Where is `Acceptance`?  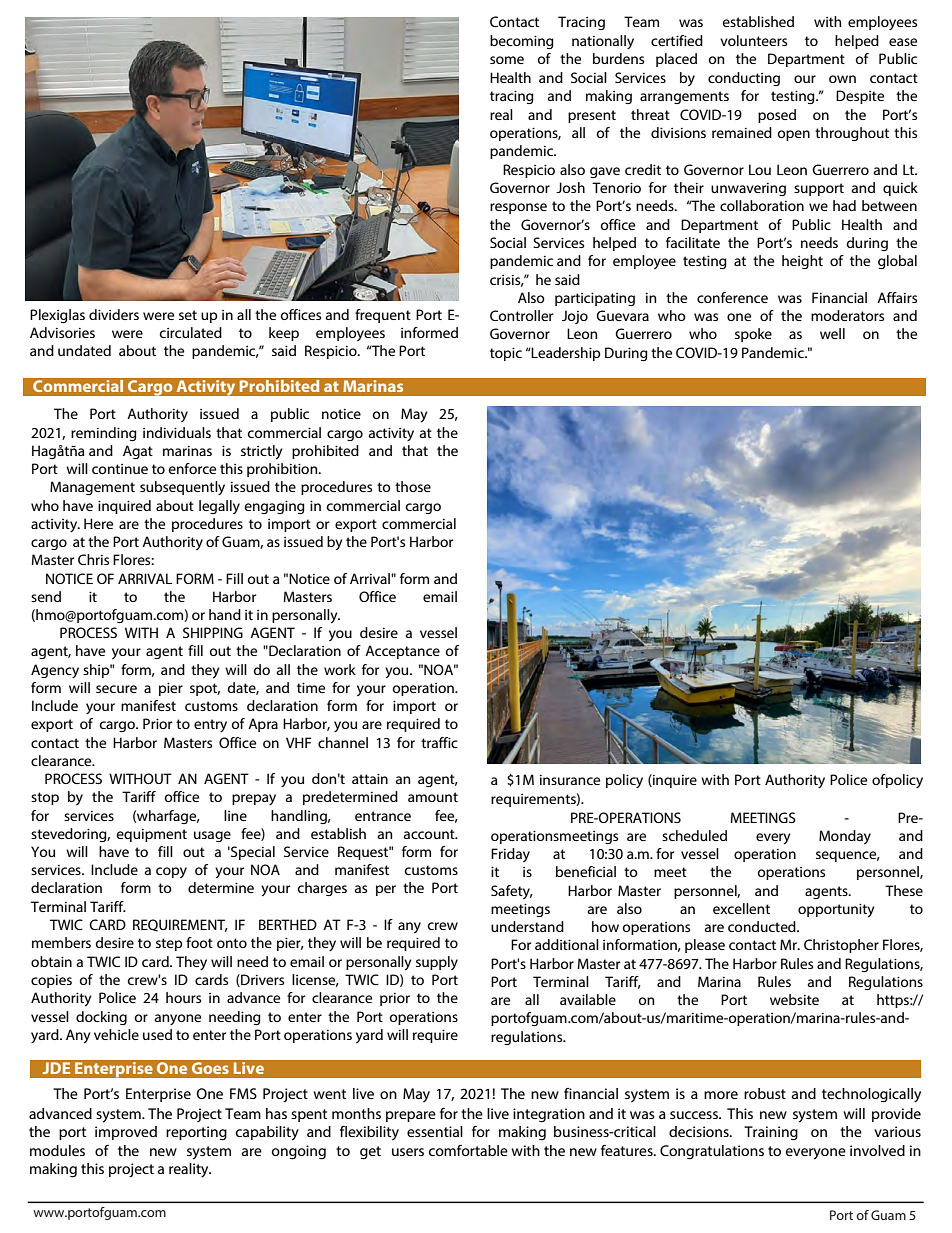
Acceptance is located at coordinates (402, 652).
